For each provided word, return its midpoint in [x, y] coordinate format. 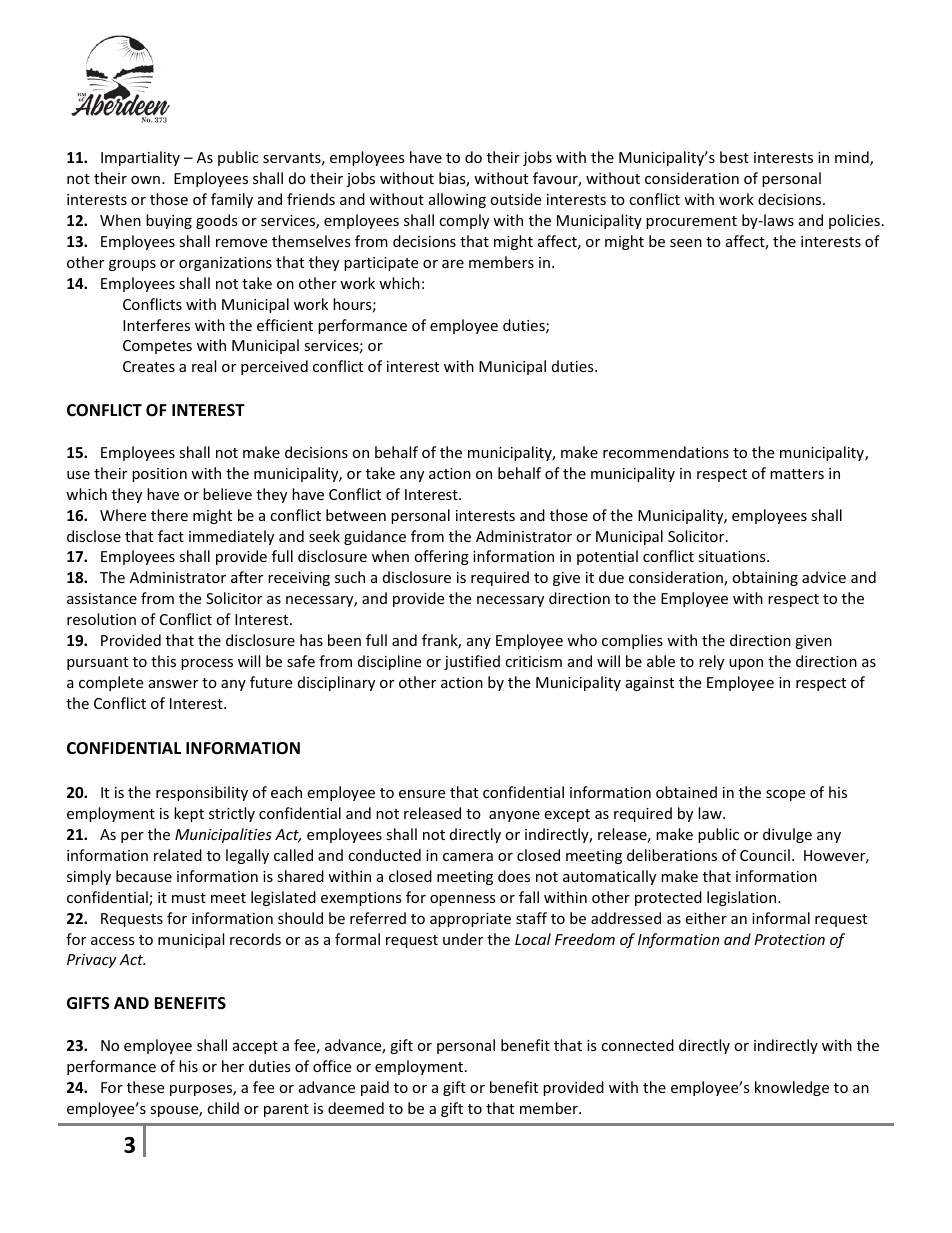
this [163, 661]
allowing [457, 200]
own [145, 180]
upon [746, 664]
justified [472, 662]
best [734, 157]
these [145, 1087]
